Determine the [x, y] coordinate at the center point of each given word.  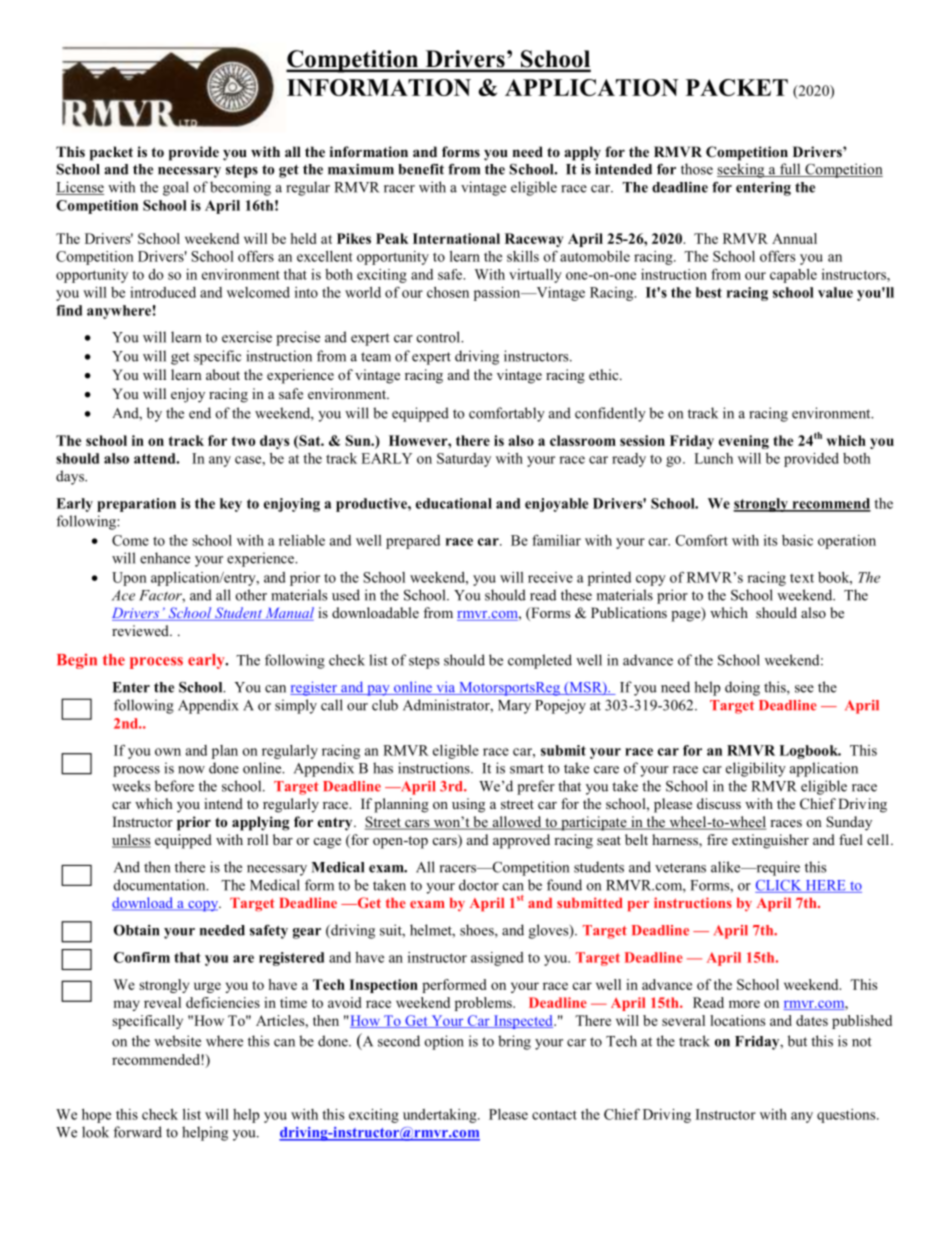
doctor [479, 885]
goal [176, 188]
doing [742, 688]
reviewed [141, 630]
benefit [421, 169]
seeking [742, 170]
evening [744, 442]
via [446, 688]
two [243, 441]
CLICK [779, 886]
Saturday [464, 460]
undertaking [441, 1116]
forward [137, 1132]
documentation [161, 885]
